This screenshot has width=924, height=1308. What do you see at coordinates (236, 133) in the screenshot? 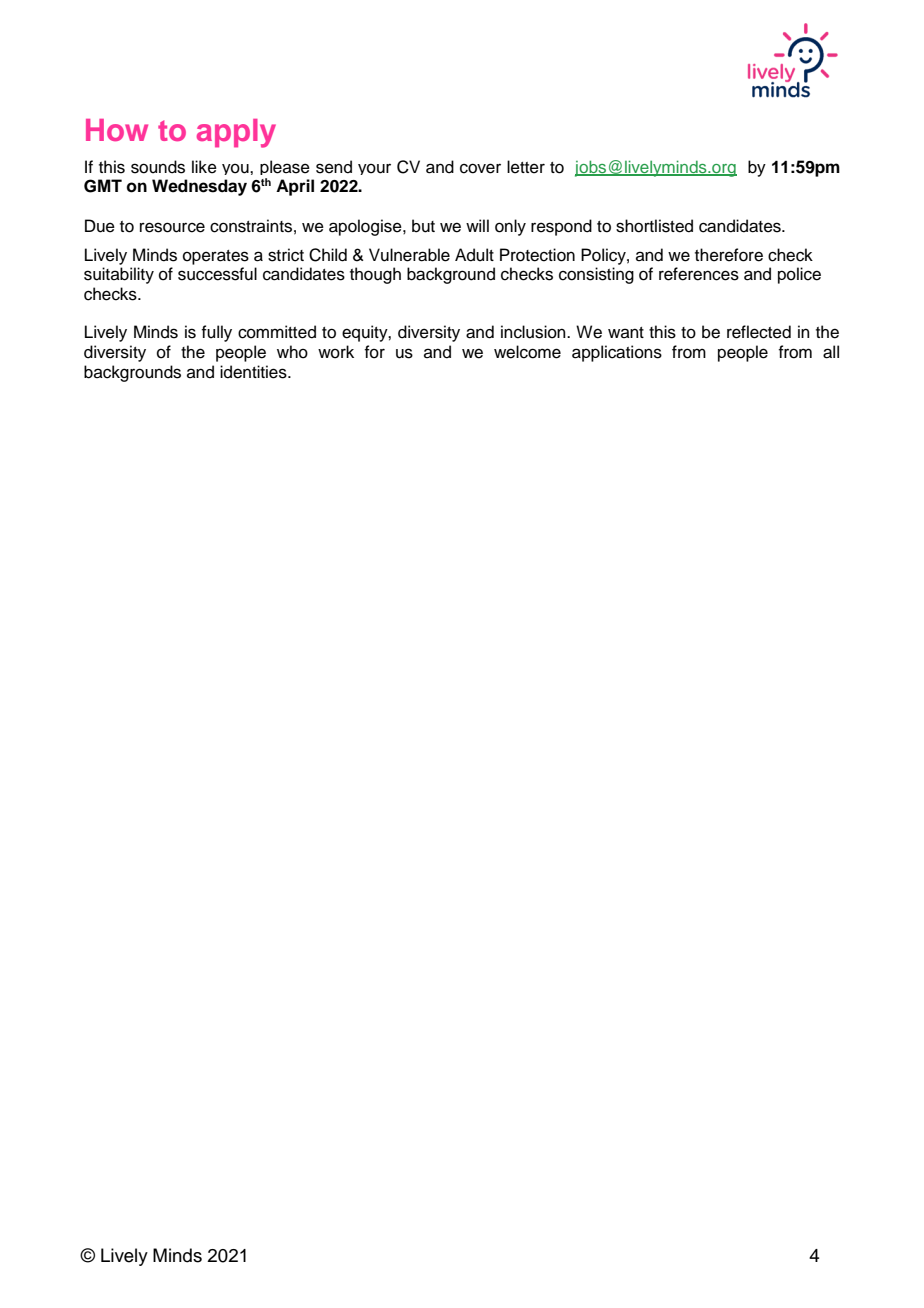
I see `apply` at bounding box center [236, 133].
